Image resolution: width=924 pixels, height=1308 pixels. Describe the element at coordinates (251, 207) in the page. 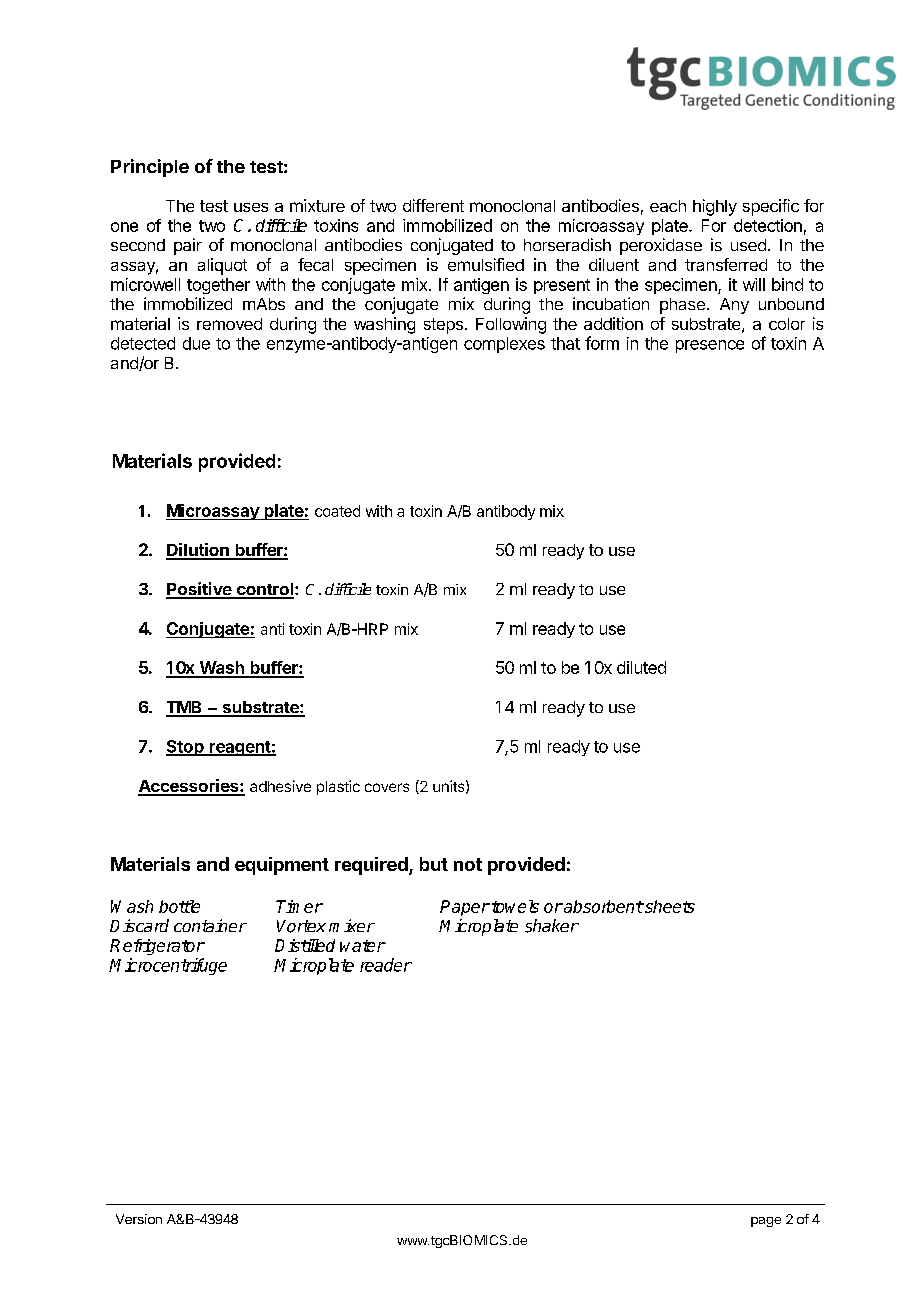

I see `uses` at that location.
